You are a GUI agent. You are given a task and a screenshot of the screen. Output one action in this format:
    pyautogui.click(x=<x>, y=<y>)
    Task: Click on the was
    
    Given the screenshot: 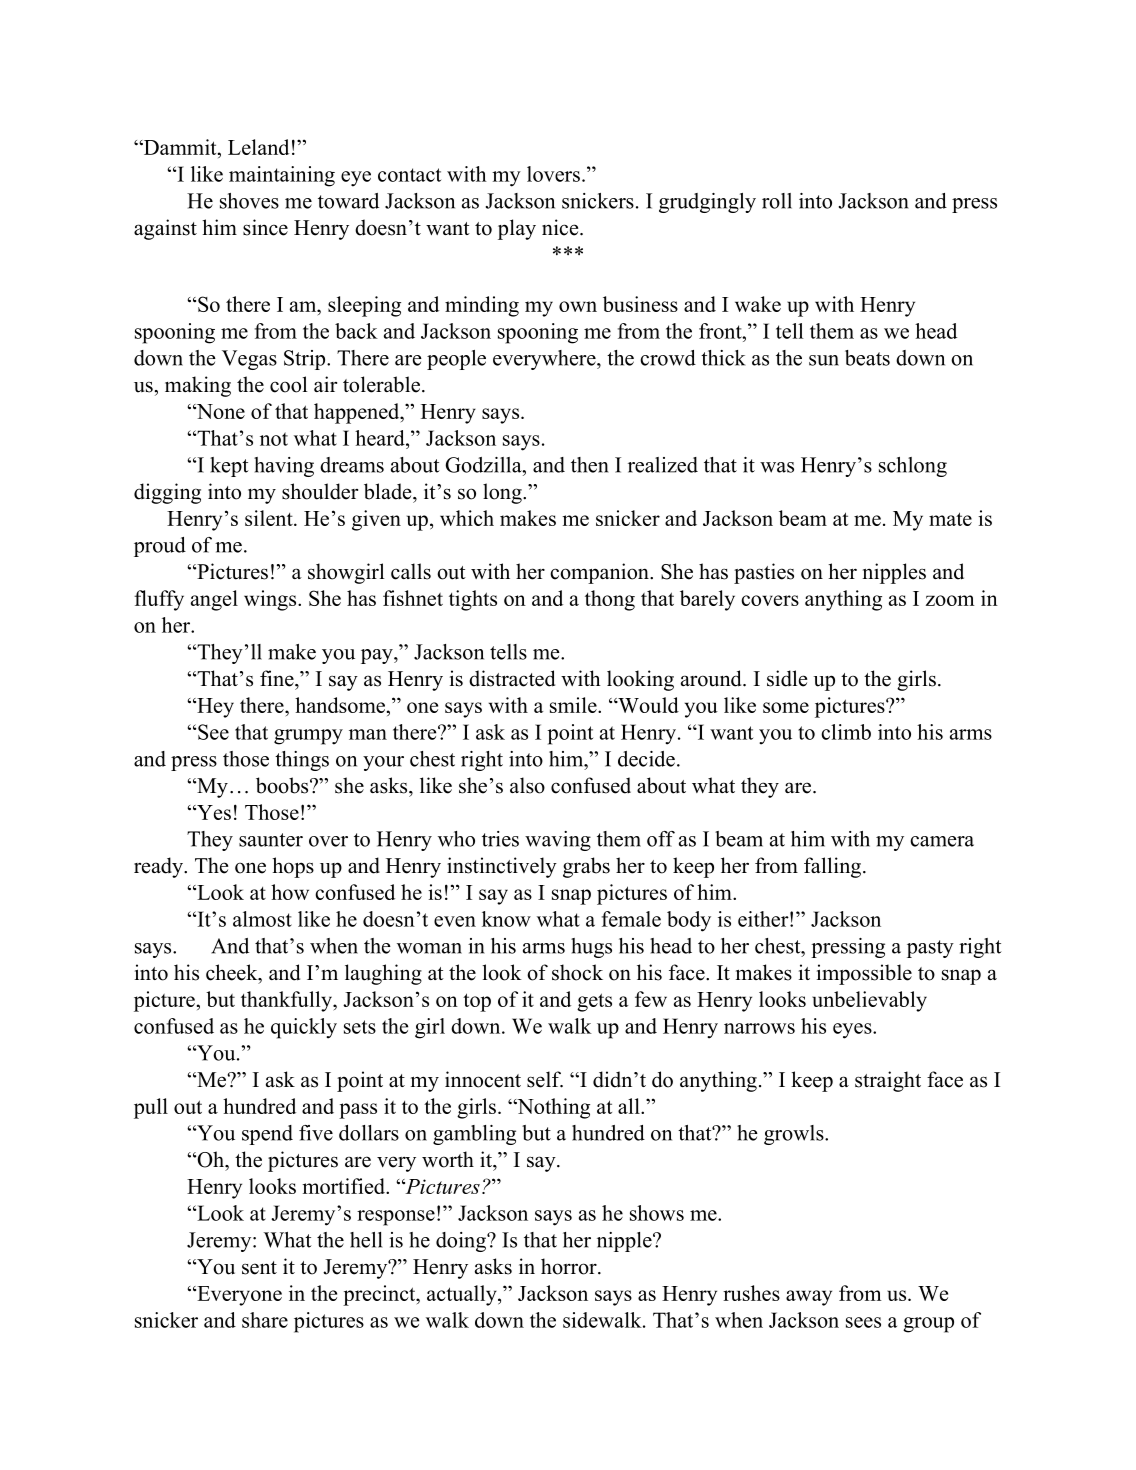 What is the action you would take?
    pyautogui.click(x=777, y=467)
